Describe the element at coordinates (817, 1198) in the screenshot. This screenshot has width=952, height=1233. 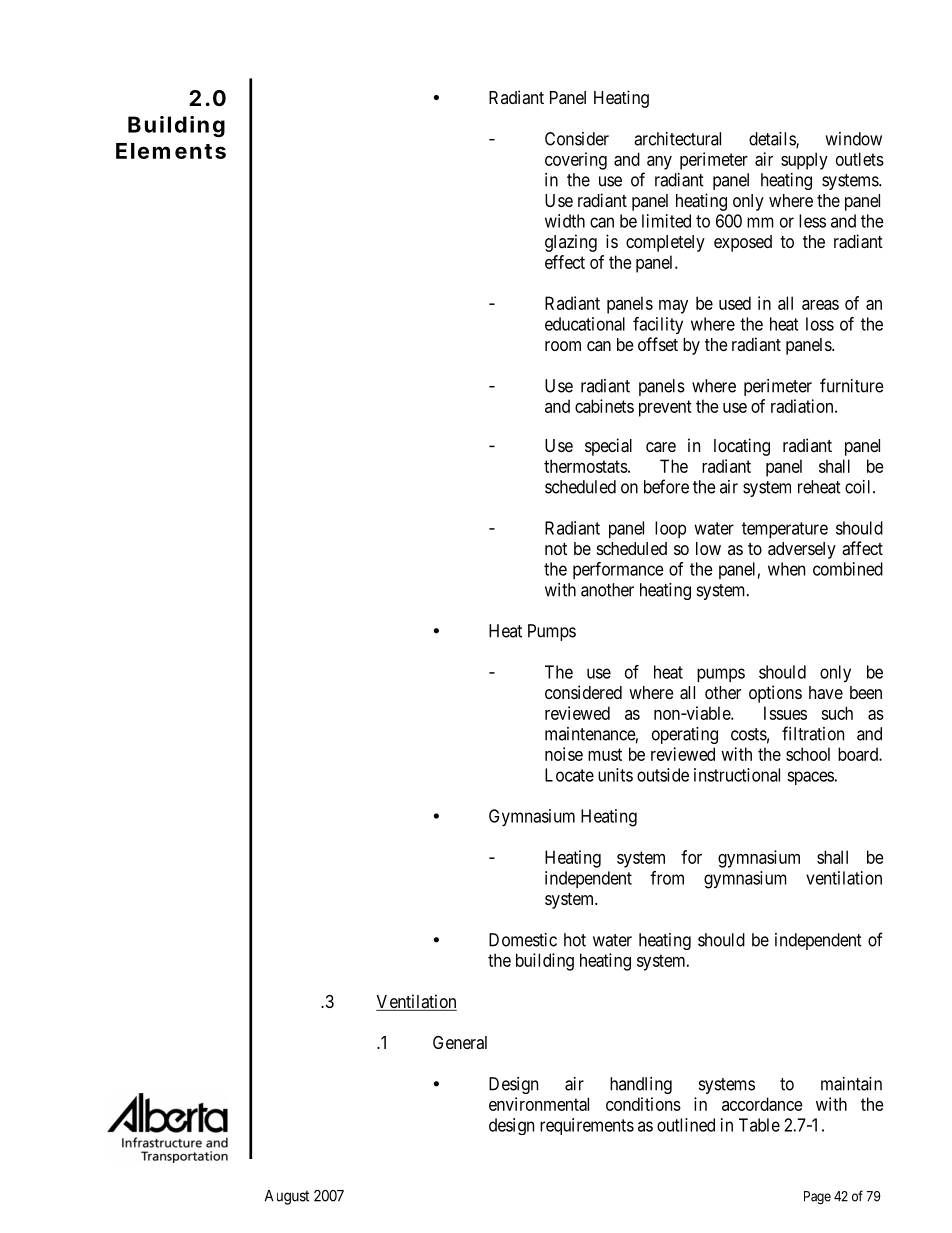
I see `Page` at that location.
